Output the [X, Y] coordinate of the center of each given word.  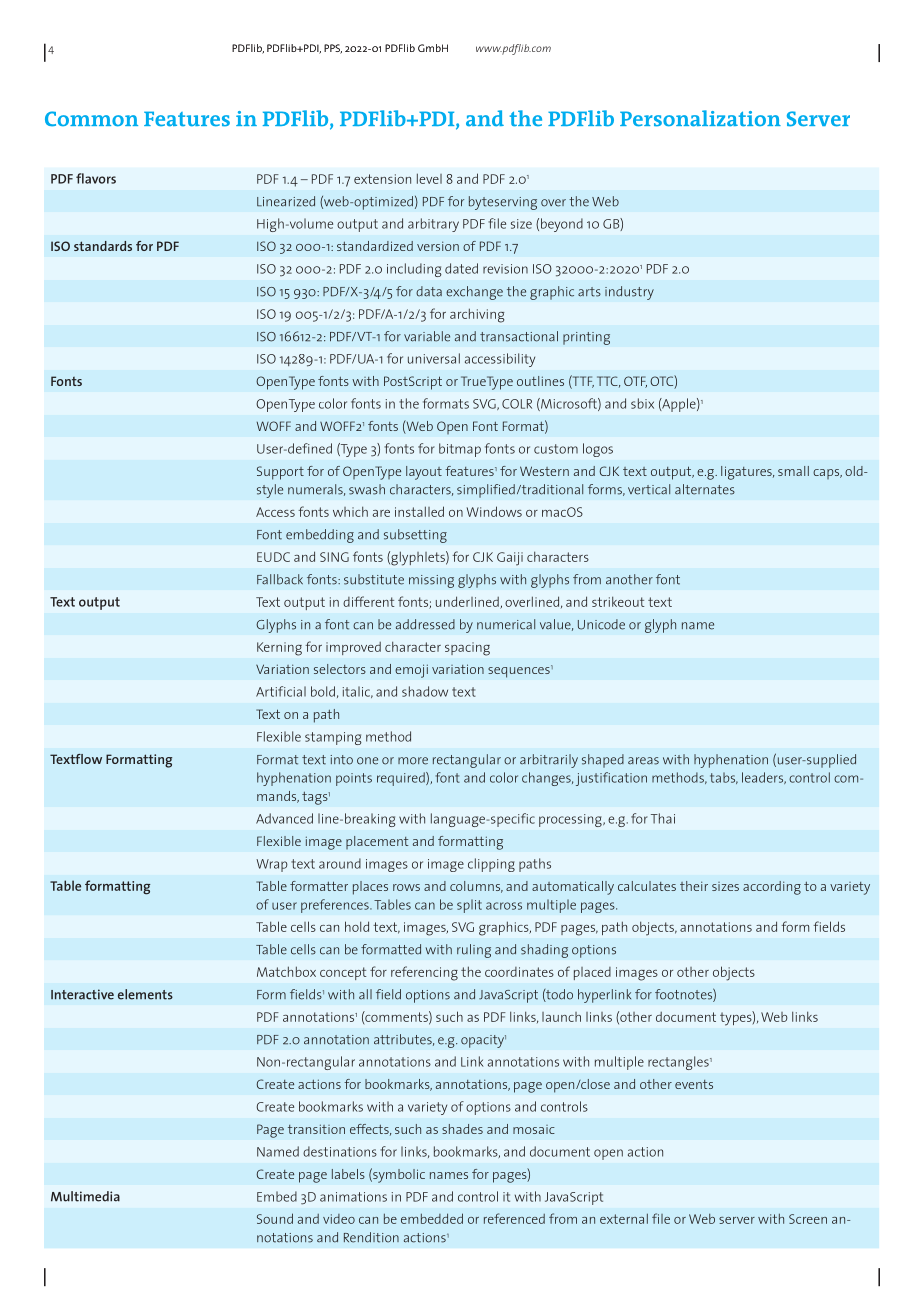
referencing [424, 973]
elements [145, 994]
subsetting [415, 536]
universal [434, 358]
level [429, 178]
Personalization [700, 118]
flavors [96, 178]
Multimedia [85, 1196]
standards [103, 246]
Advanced [284, 818]
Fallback [280, 579]
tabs [724, 778]
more [413, 761]
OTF [635, 382]
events [694, 1084]
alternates [705, 489]
